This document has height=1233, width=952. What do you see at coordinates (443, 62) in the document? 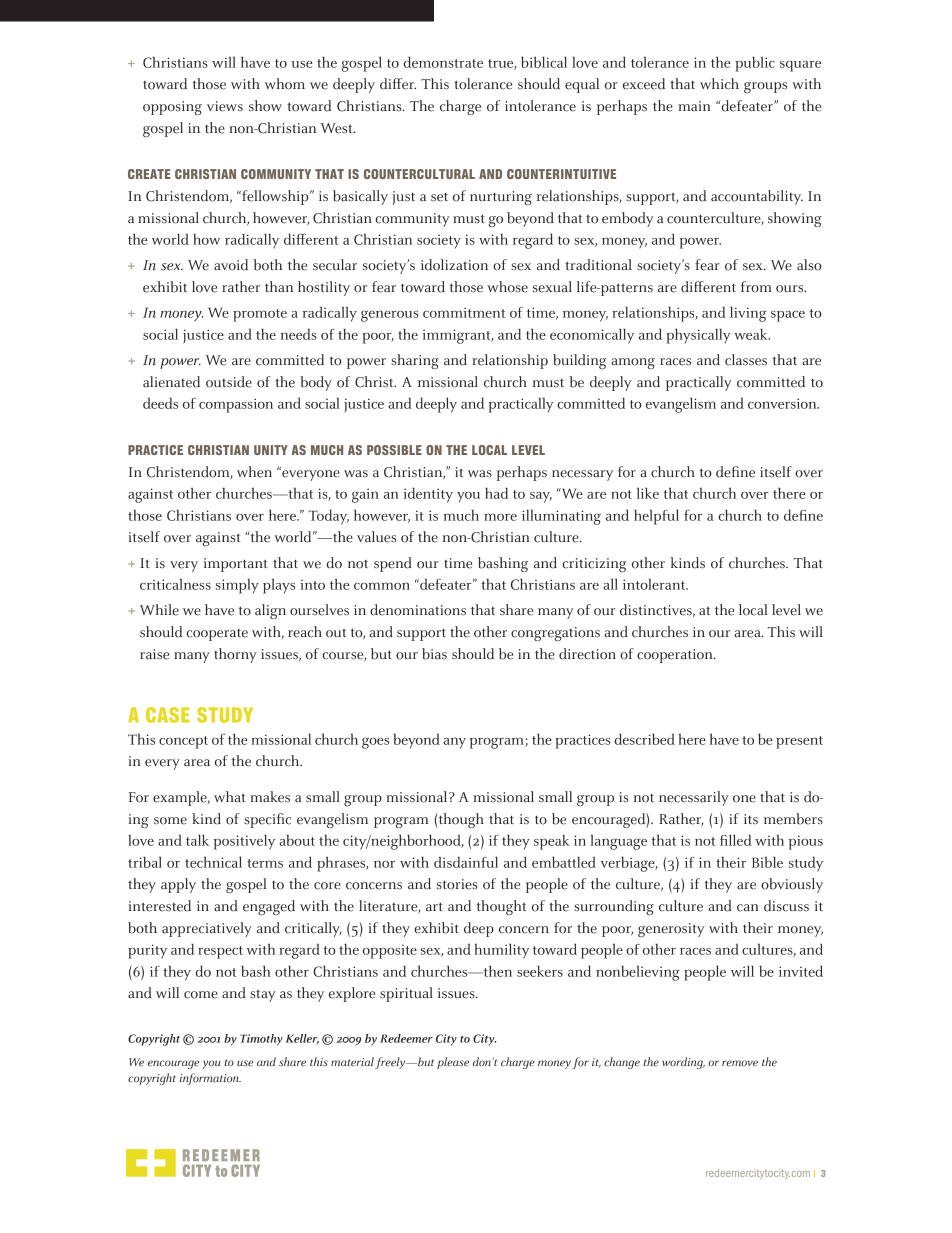
I see `demonstrate` at bounding box center [443, 62].
